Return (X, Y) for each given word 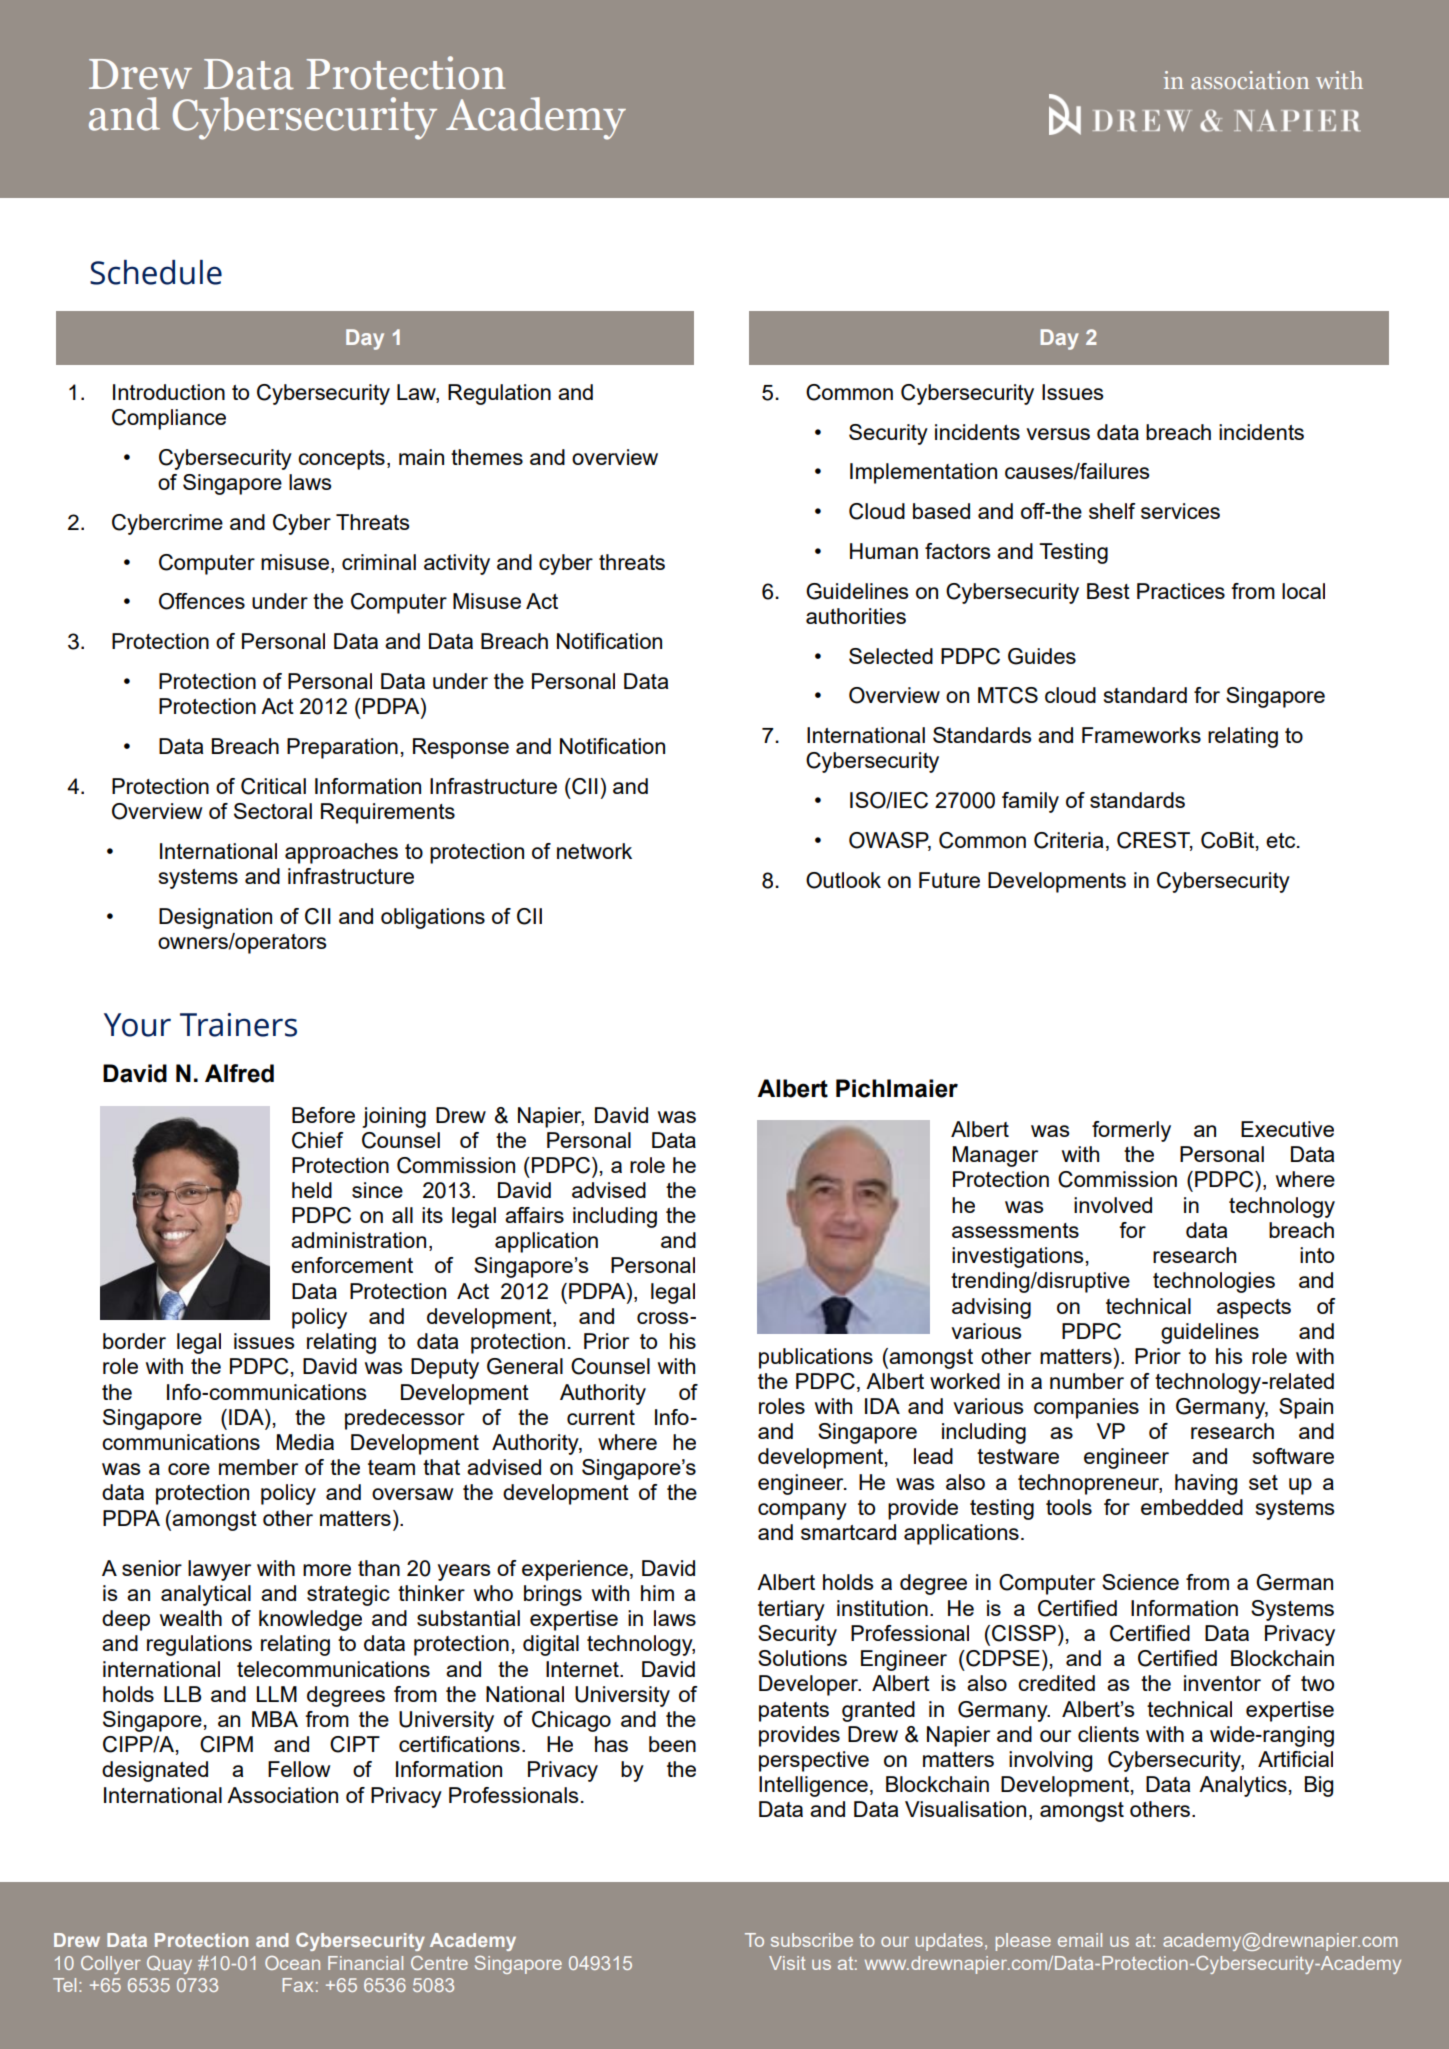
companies (1086, 1408)
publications (816, 1358)
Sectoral (273, 811)
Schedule (156, 272)
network (594, 851)
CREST (1155, 841)
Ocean (292, 1963)
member (258, 1467)
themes (487, 457)
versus (1058, 434)
